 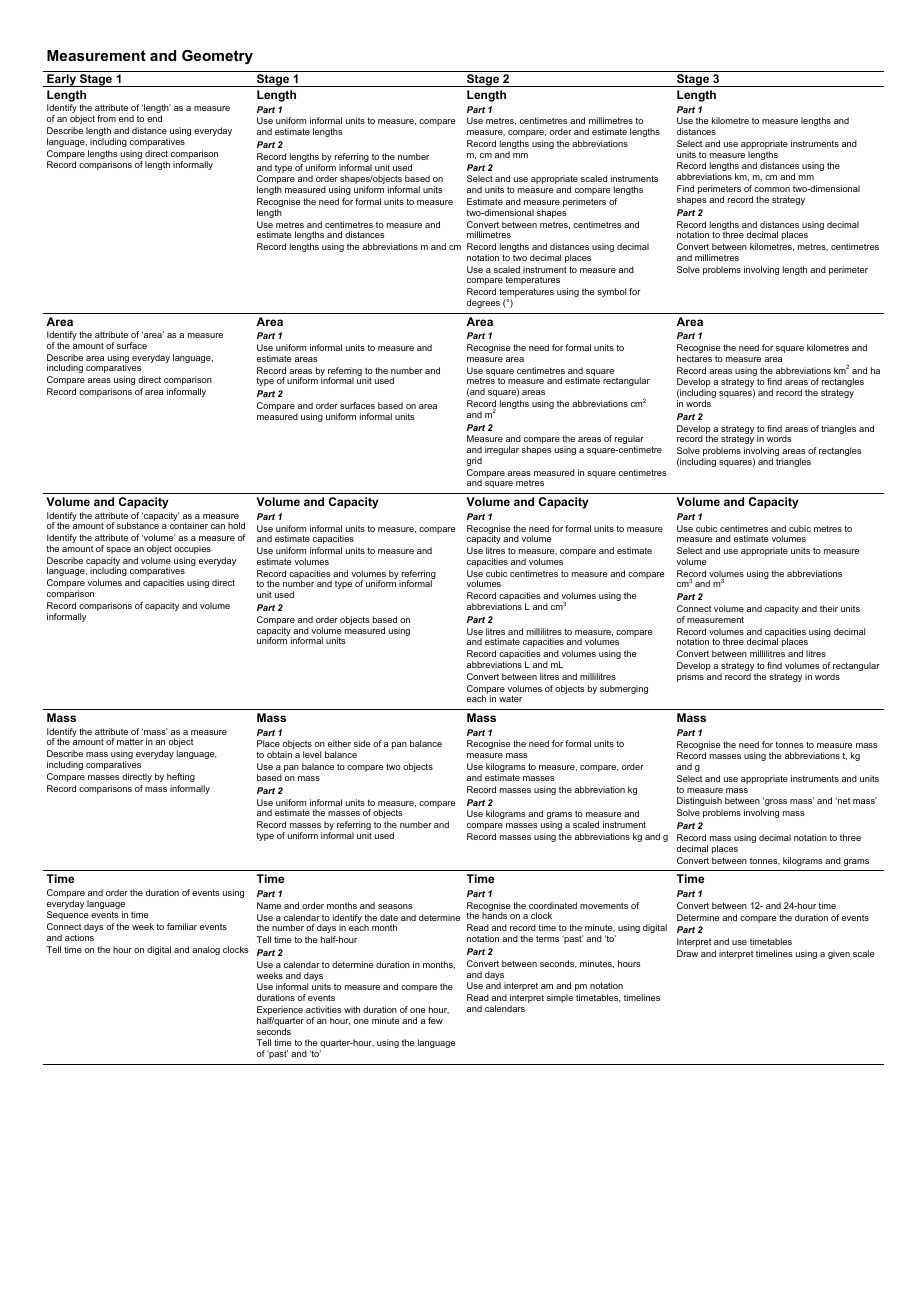 What do you see at coordinates (772, 189) in the image?
I see `common` at bounding box center [772, 189].
